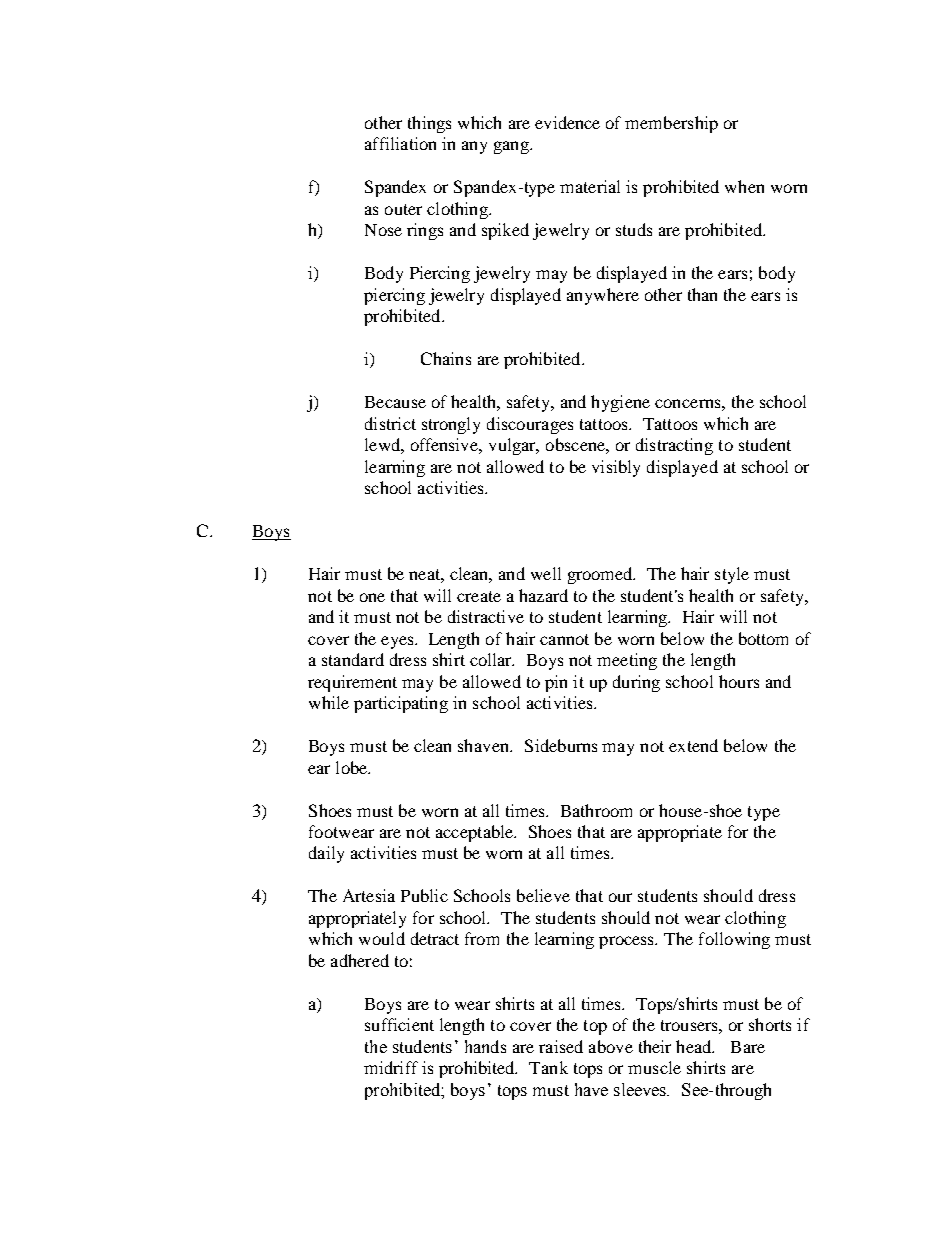  What do you see at coordinates (372, 597) in the image?
I see `one` at bounding box center [372, 597].
